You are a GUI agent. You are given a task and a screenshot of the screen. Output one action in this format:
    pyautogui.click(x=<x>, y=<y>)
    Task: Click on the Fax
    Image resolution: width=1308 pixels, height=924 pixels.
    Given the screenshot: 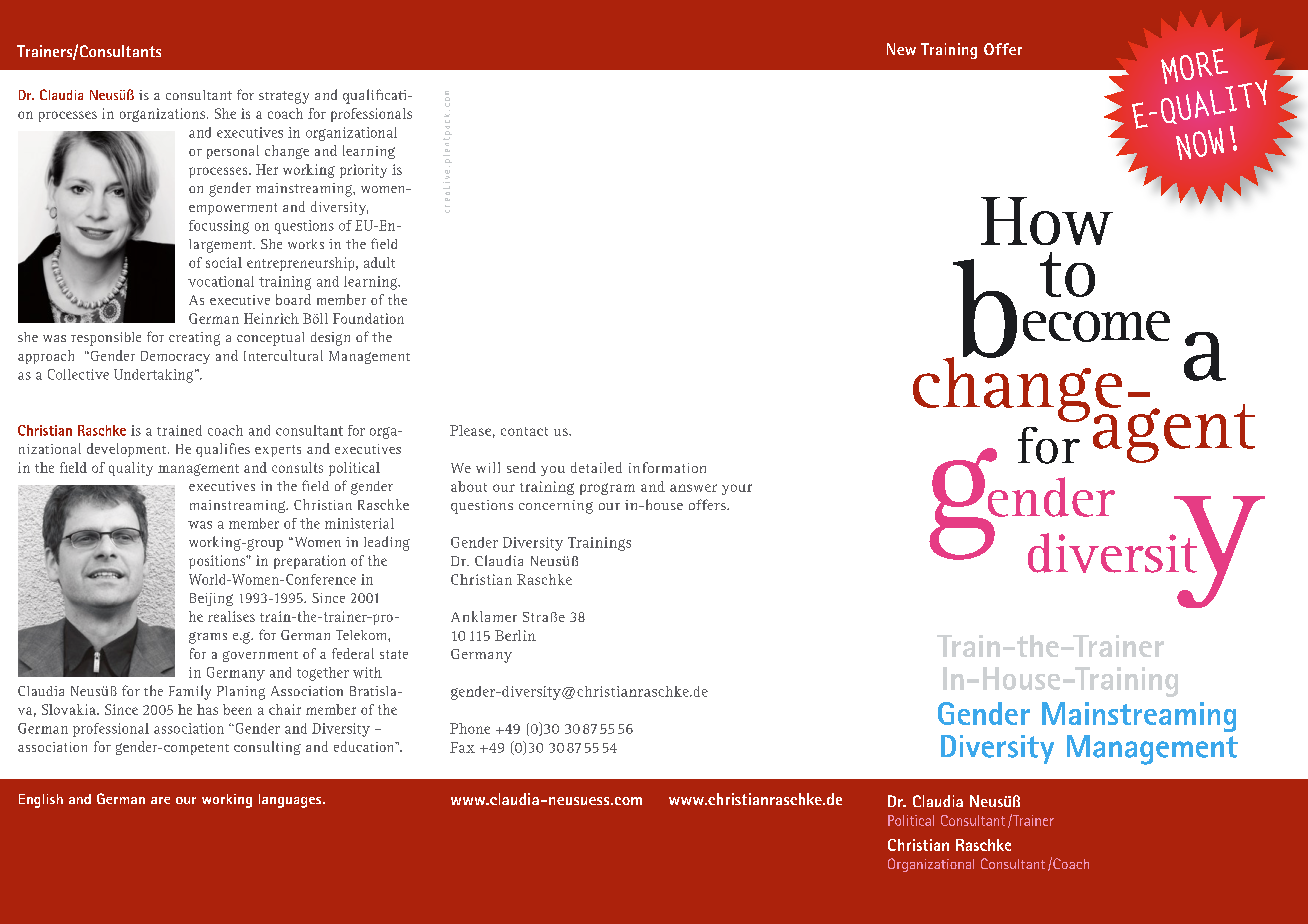 What is the action you would take?
    pyautogui.click(x=462, y=747)
